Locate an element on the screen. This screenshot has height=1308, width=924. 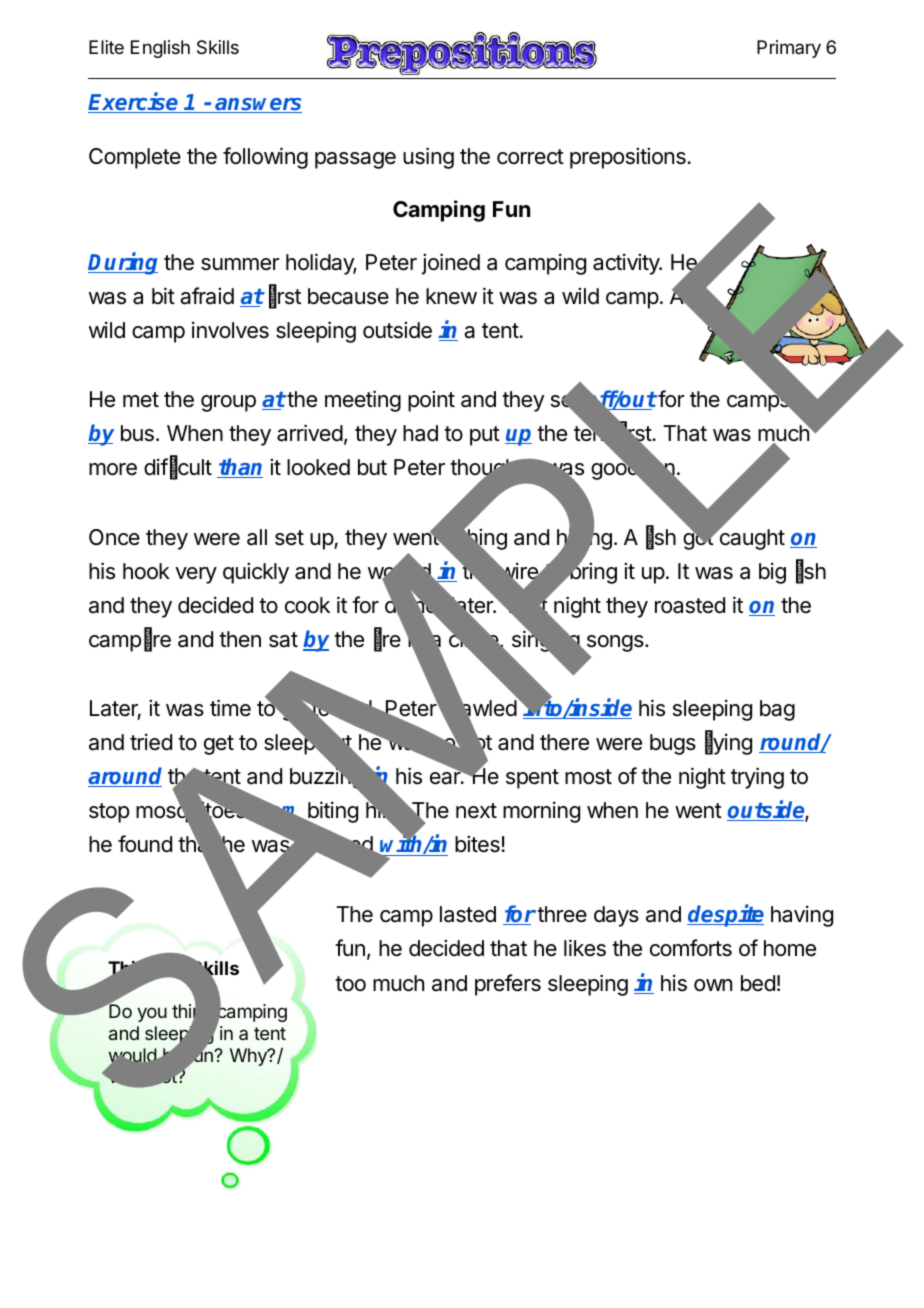
you is located at coordinates (152, 1014).
